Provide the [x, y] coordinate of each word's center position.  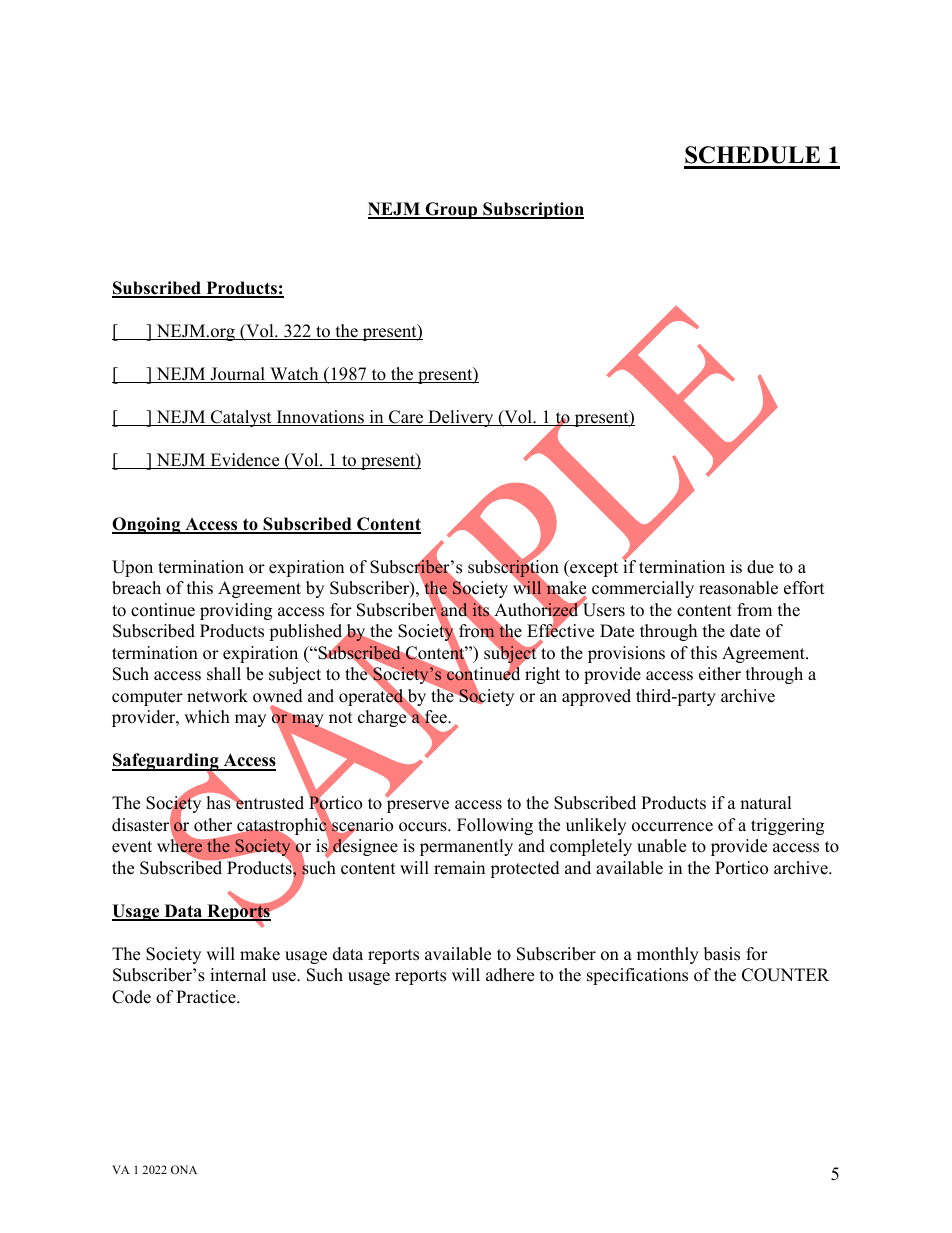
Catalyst [241, 418]
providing [236, 611]
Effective [560, 631]
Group [451, 210]
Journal [237, 375]
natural [766, 803]
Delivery [461, 418]
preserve [418, 806]
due [760, 567]
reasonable [738, 588]
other [213, 825]
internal [238, 975]
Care [406, 418]
